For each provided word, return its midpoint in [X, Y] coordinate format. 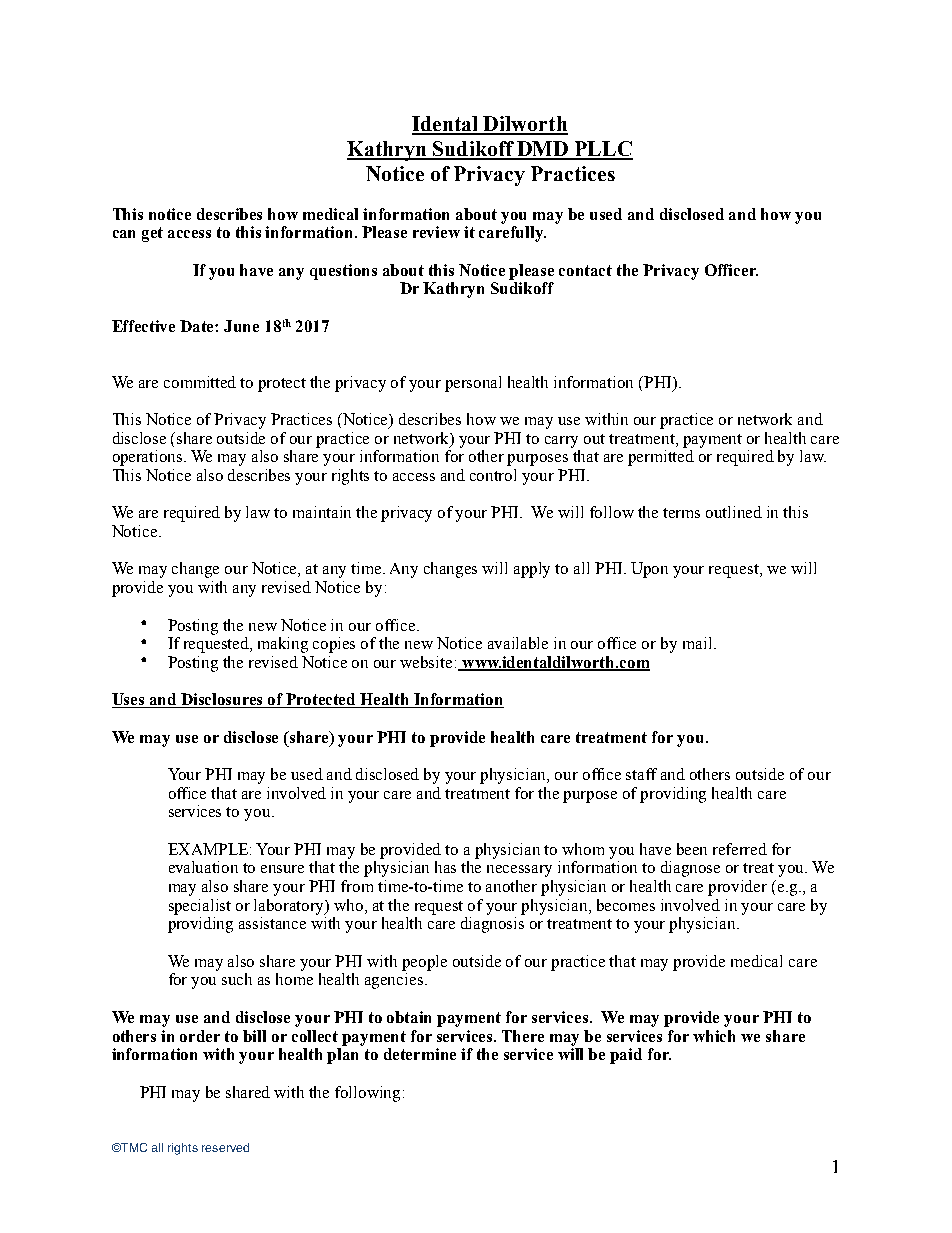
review [436, 232]
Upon [649, 570]
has [445, 867]
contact [585, 270]
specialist [200, 907]
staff [641, 774]
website [426, 662]
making [283, 645]
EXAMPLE [209, 849]
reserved [225, 1147]
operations [149, 458]
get [152, 234]
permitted [661, 458]
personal [473, 384]
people [424, 963]
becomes [626, 905]
